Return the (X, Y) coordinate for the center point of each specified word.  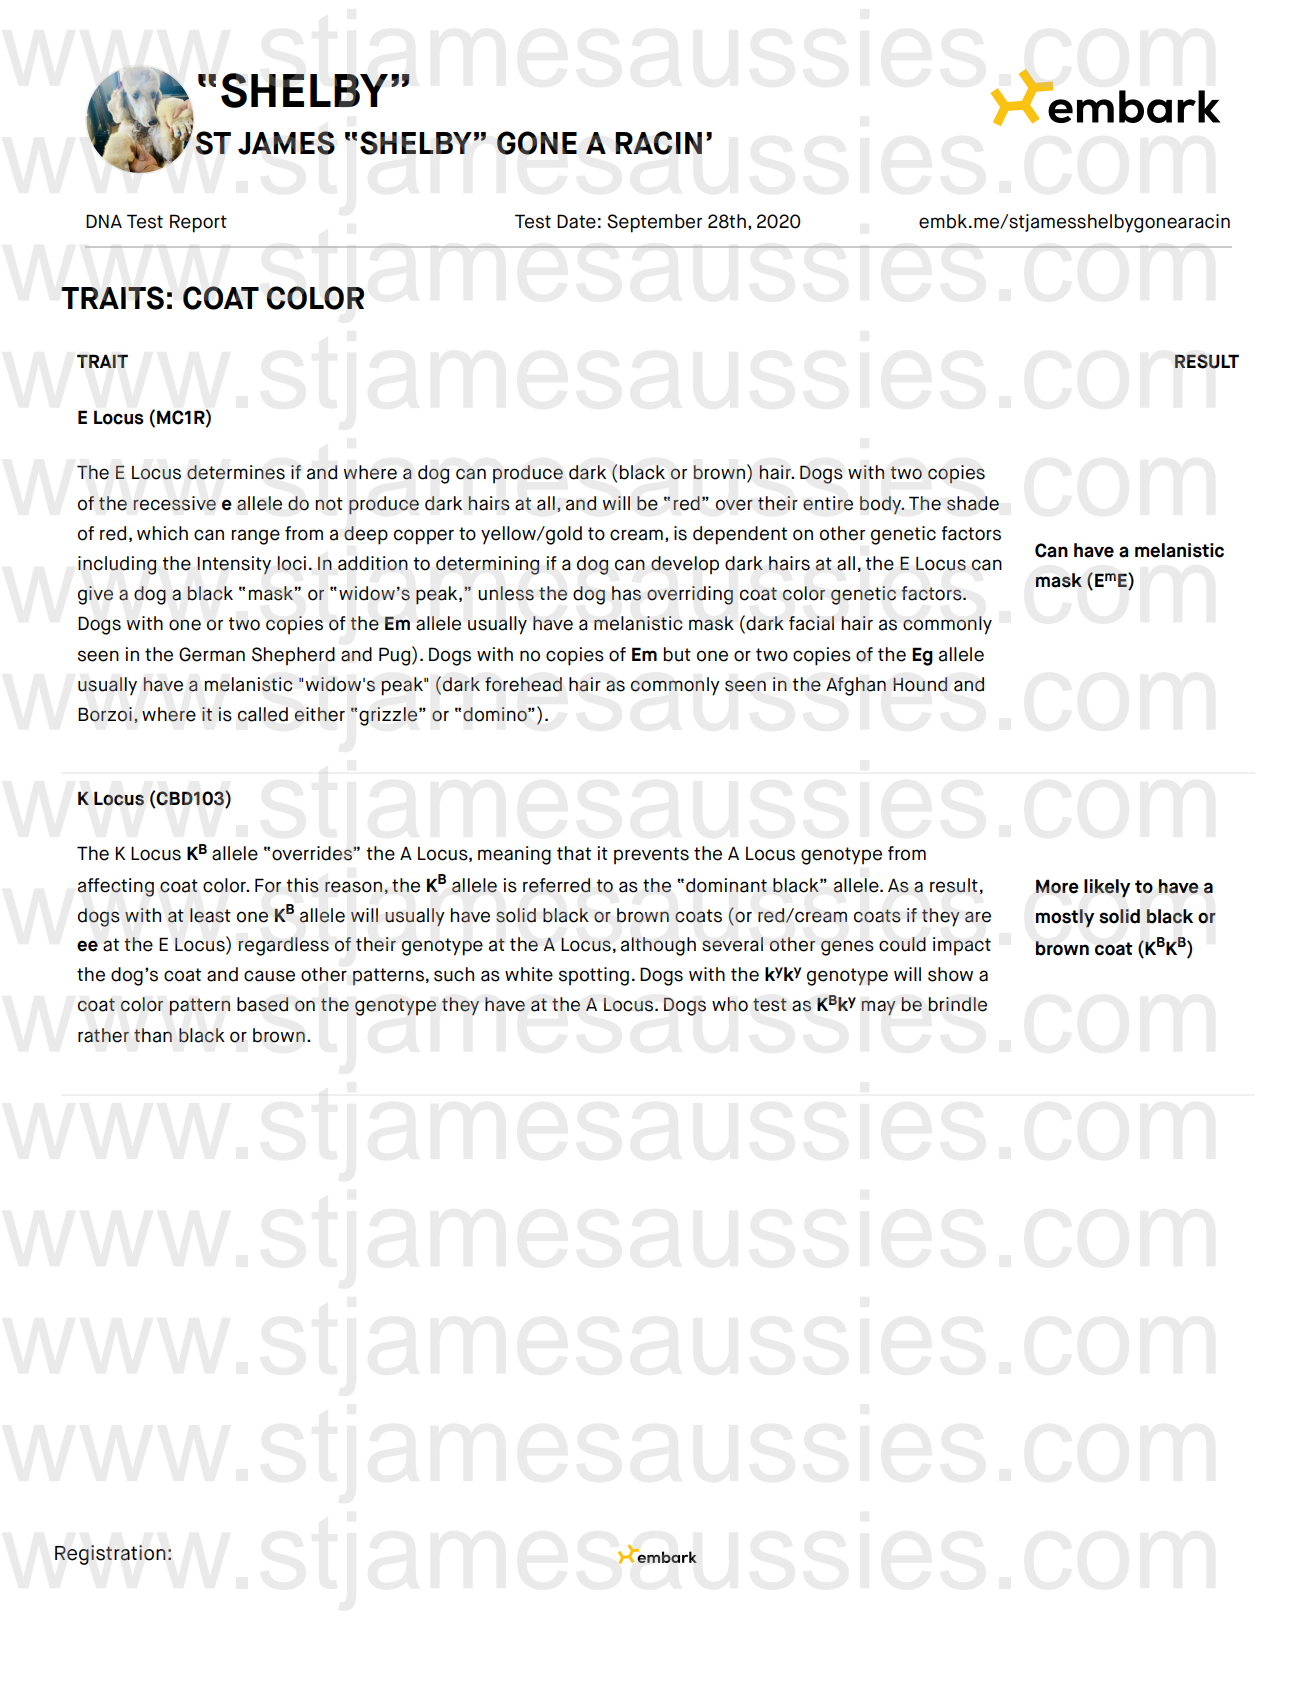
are (978, 917)
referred (556, 885)
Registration (110, 1555)
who (730, 1004)
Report (198, 223)
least (210, 915)
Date (576, 221)
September (654, 223)
